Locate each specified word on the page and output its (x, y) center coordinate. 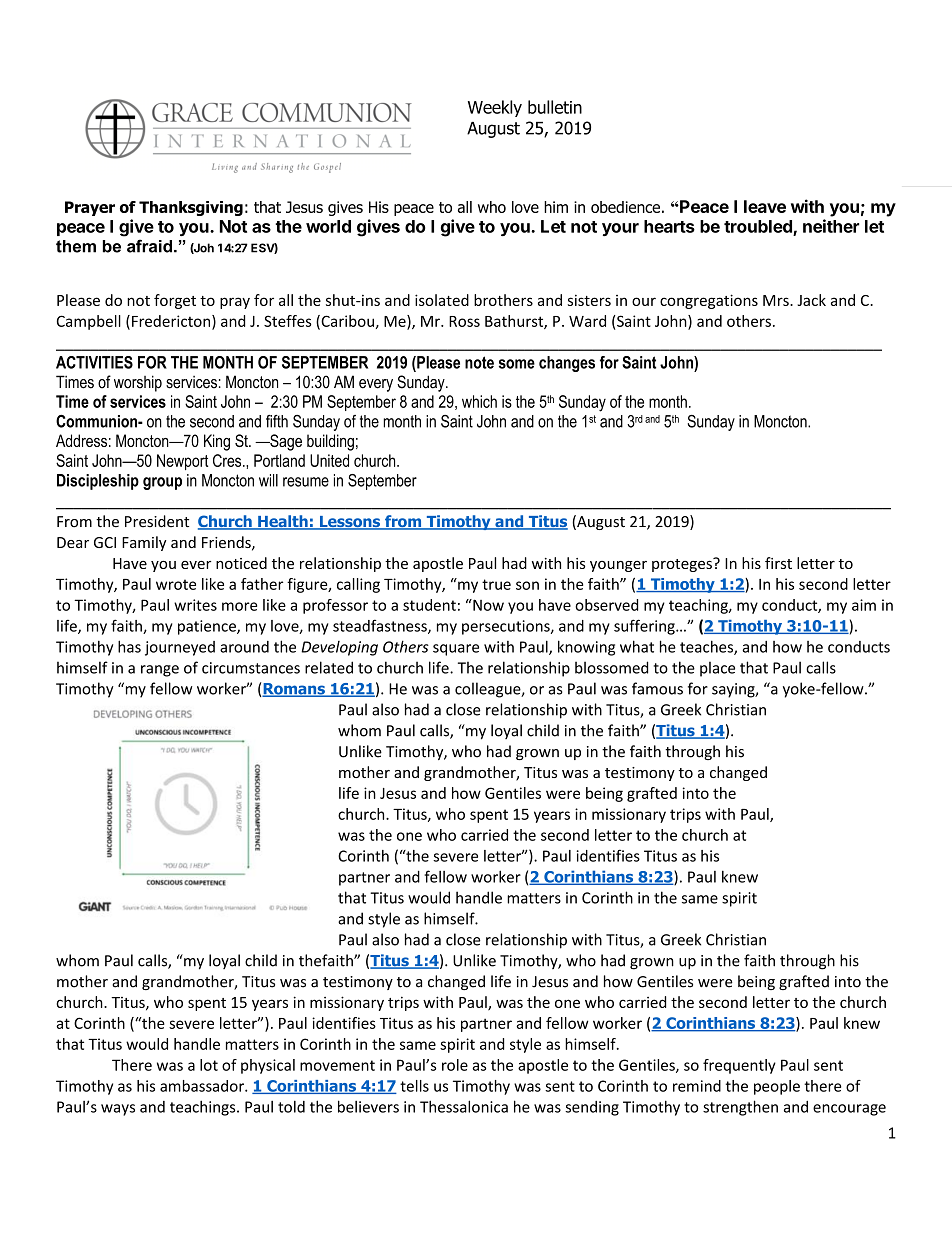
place (717, 669)
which (479, 401)
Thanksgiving (191, 208)
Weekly (495, 108)
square (456, 650)
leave (765, 206)
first (778, 563)
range (160, 671)
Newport (182, 462)
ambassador (203, 1086)
